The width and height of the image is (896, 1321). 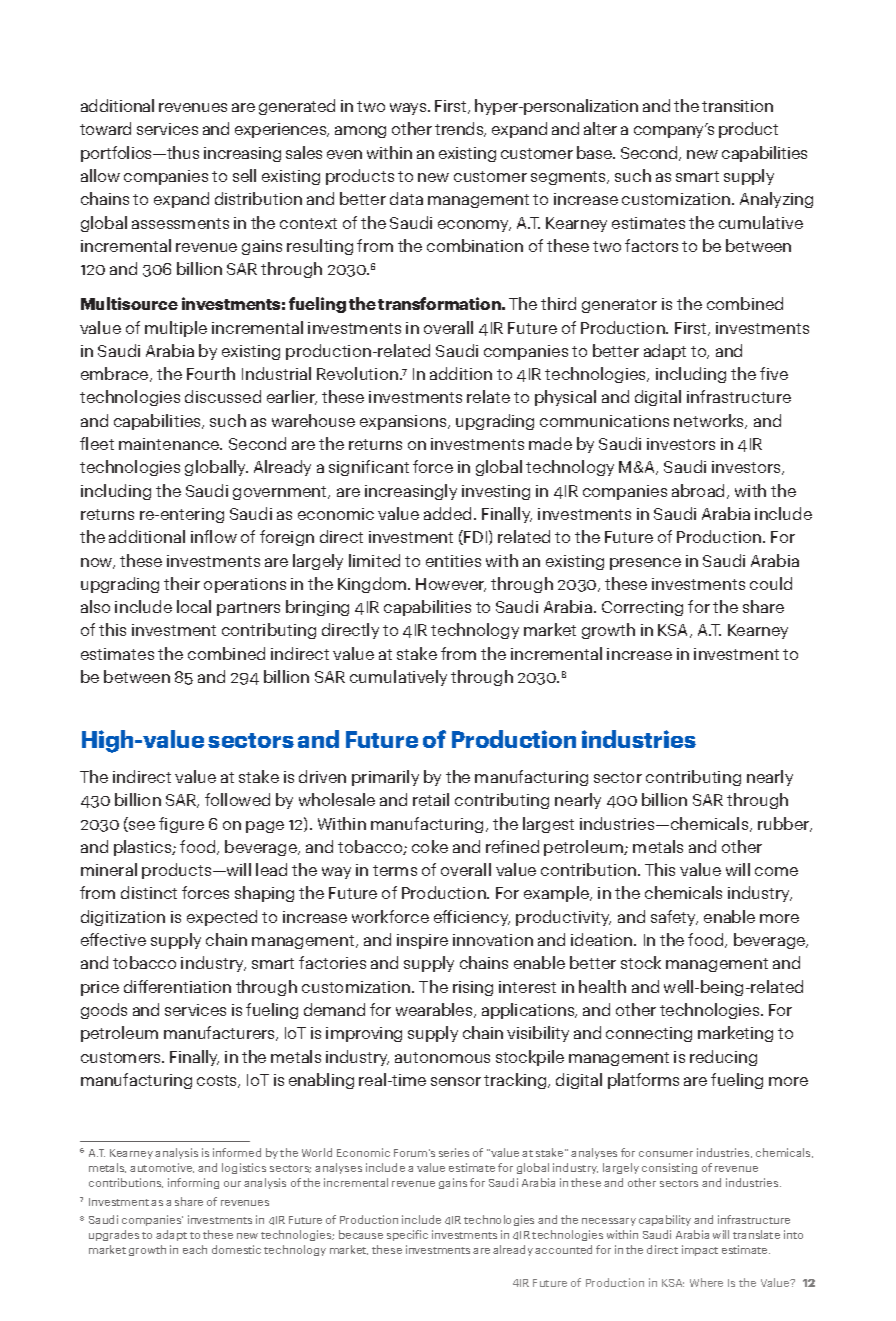 I want to click on trends, so click(x=460, y=129).
